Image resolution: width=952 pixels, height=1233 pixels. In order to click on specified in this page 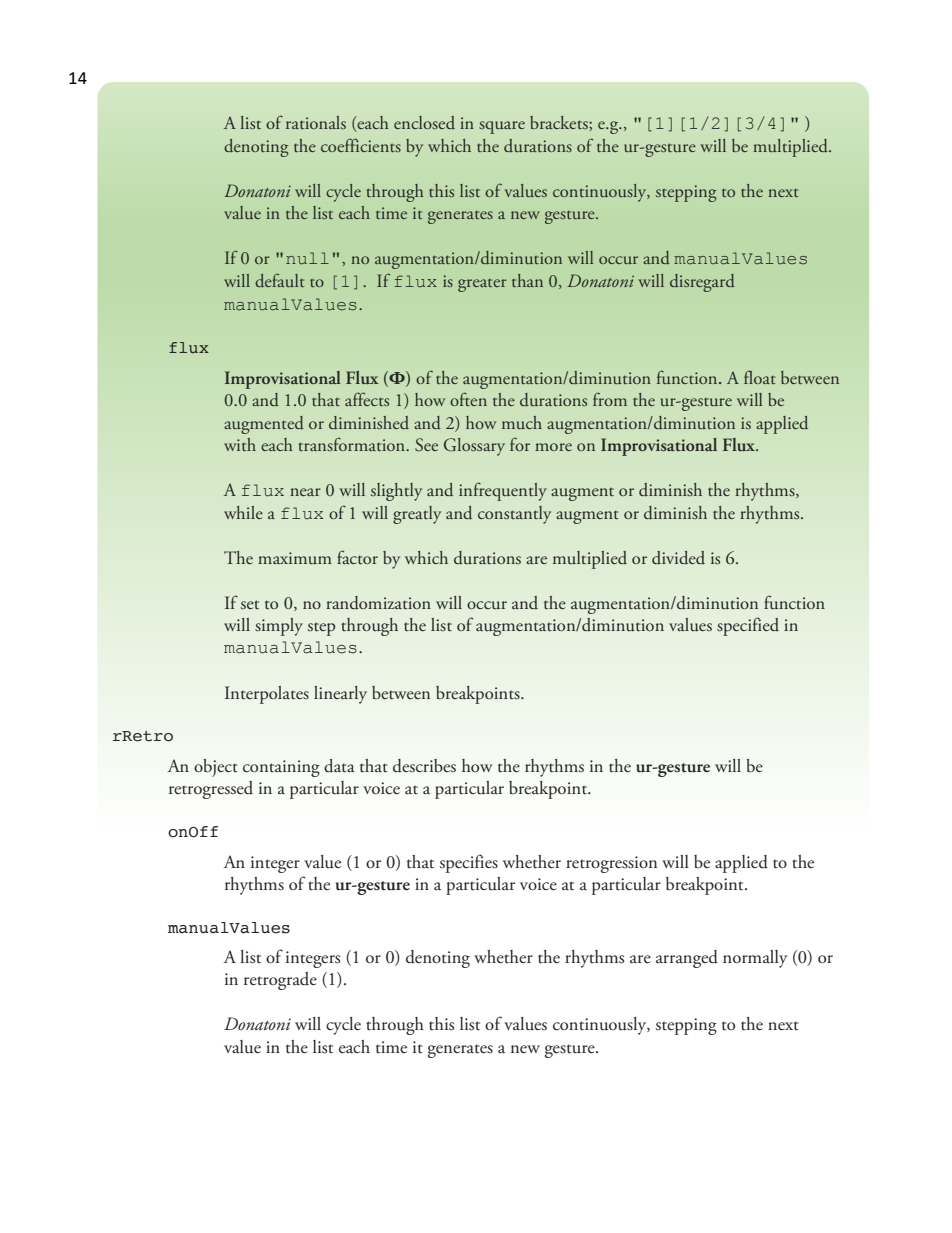, I will do `click(748, 626)`.
